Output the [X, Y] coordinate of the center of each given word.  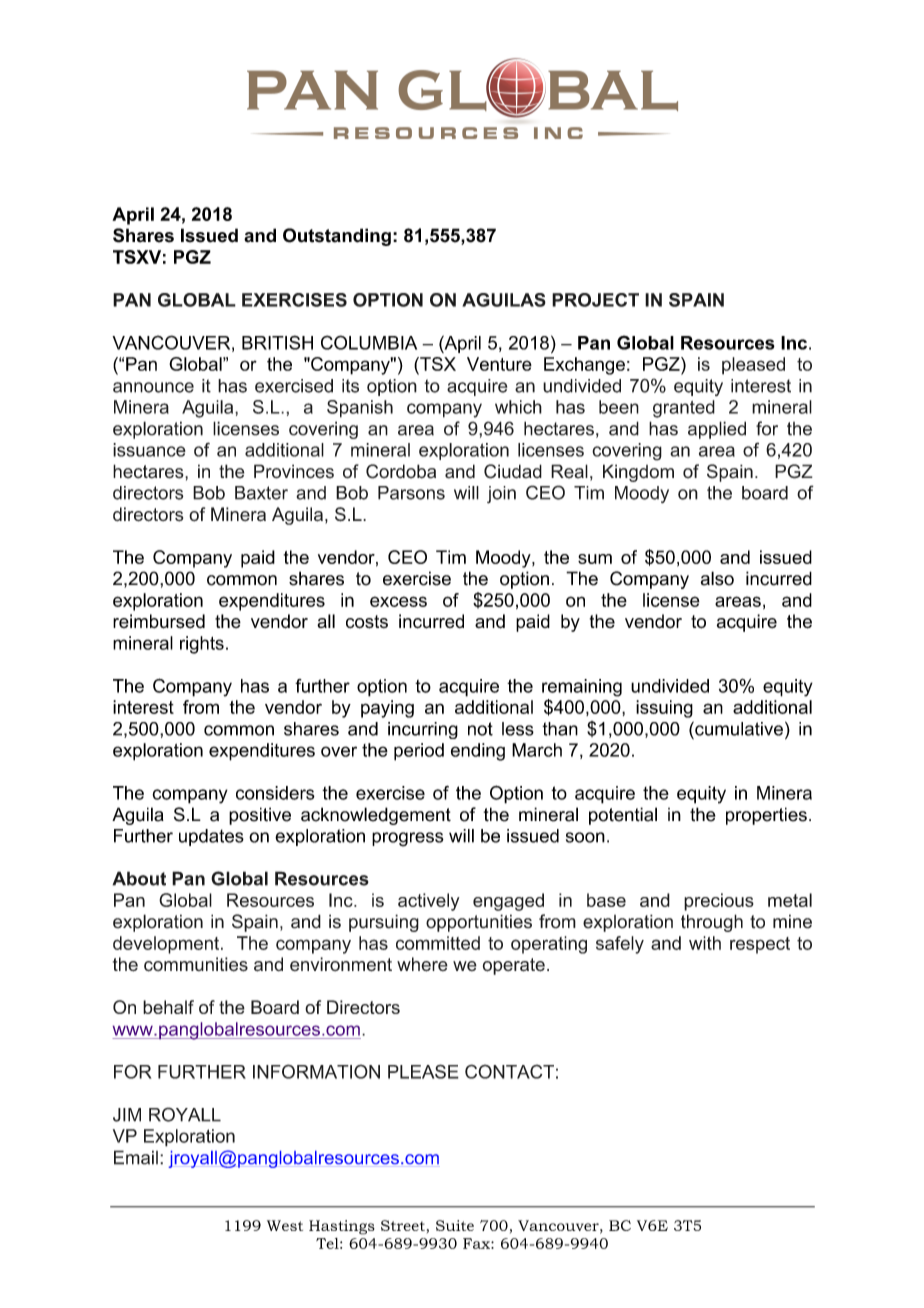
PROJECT [595, 300]
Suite [455, 1225]
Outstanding [337, 237]
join [501, 495]
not [480, 729]
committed [438, 943]
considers [275, 793]
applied [717, 430]
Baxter [261, 493]
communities [196, 964]
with [705, 943]
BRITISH [277, 342]
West [285, 1225]
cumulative [738, 728]
